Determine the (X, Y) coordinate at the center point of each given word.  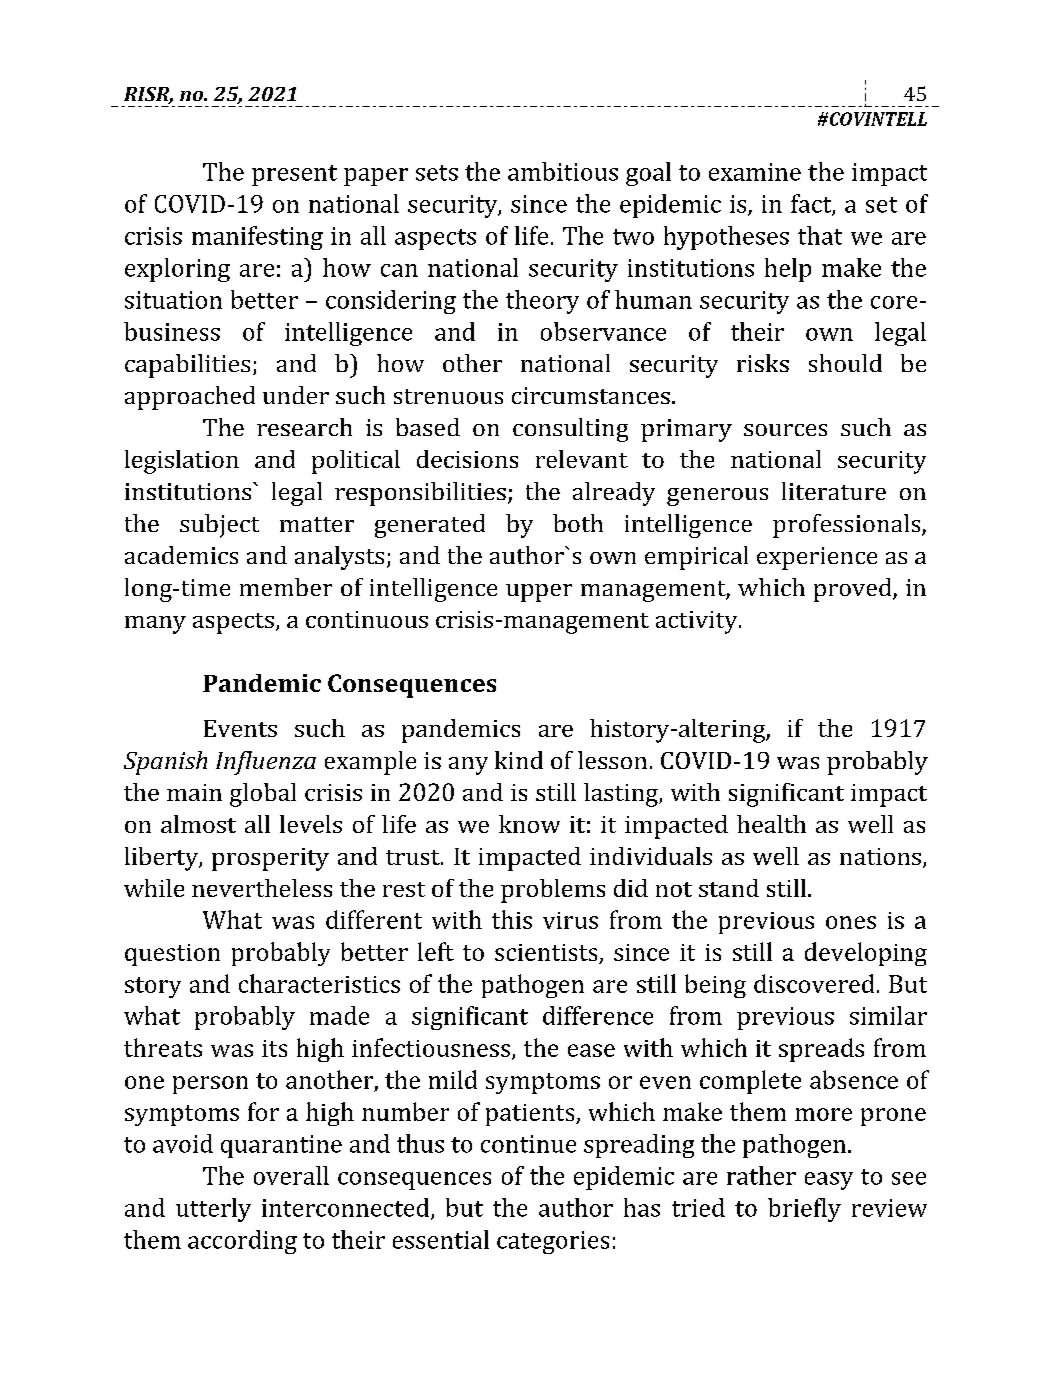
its (274, 1048)
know (529, 824)
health (771, 824)
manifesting (257, 238)
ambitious (563, 171)
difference (598, 1015)
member (286, 587)
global (263, 795)
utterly (213, 1210)
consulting (570, 430)
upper (539, 593)
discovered (814, 983)
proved (854, 590)
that (820, 235)
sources (785, 430)
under (296, 395)
